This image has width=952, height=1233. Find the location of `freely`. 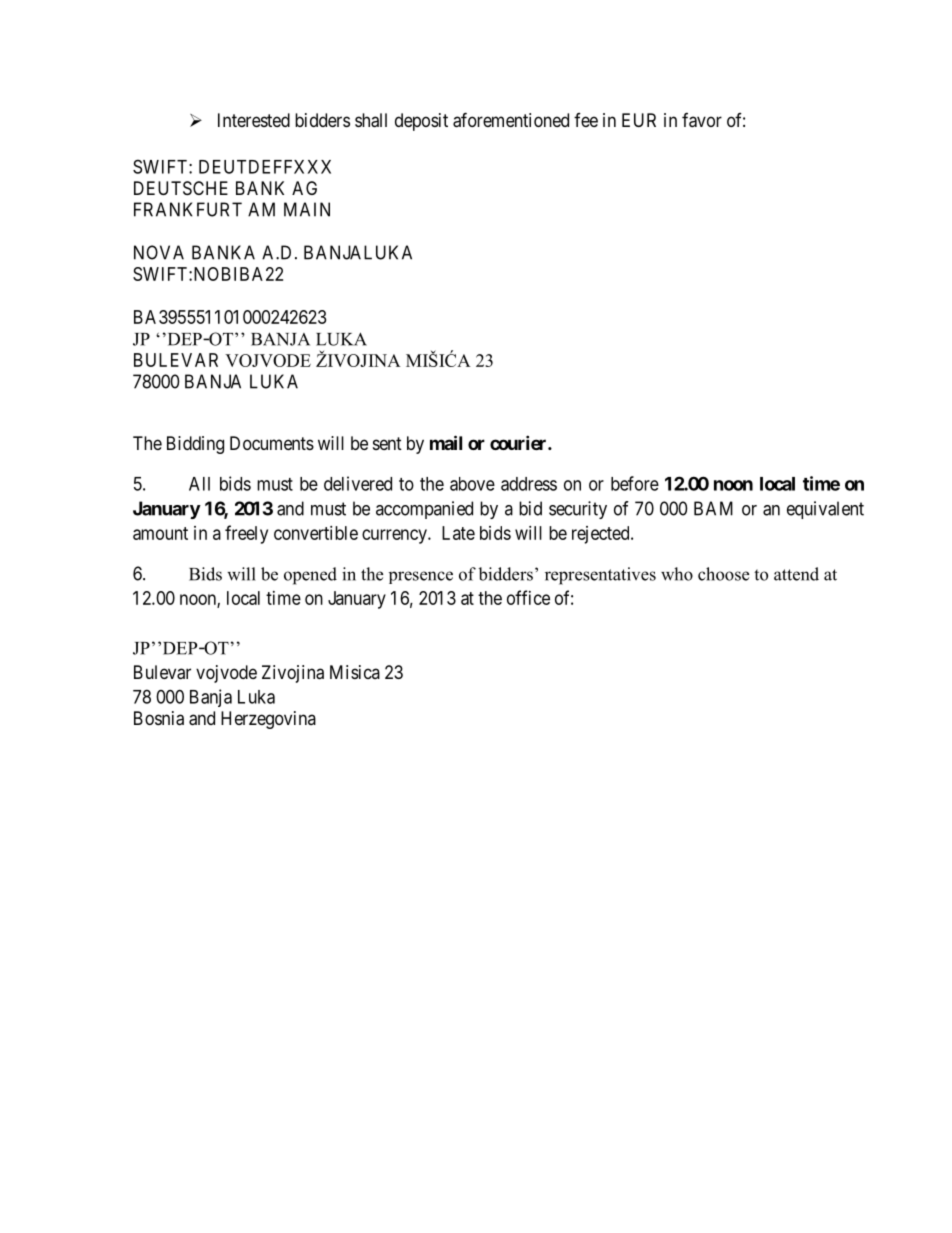

freely is located at coordinates (246, 534).
